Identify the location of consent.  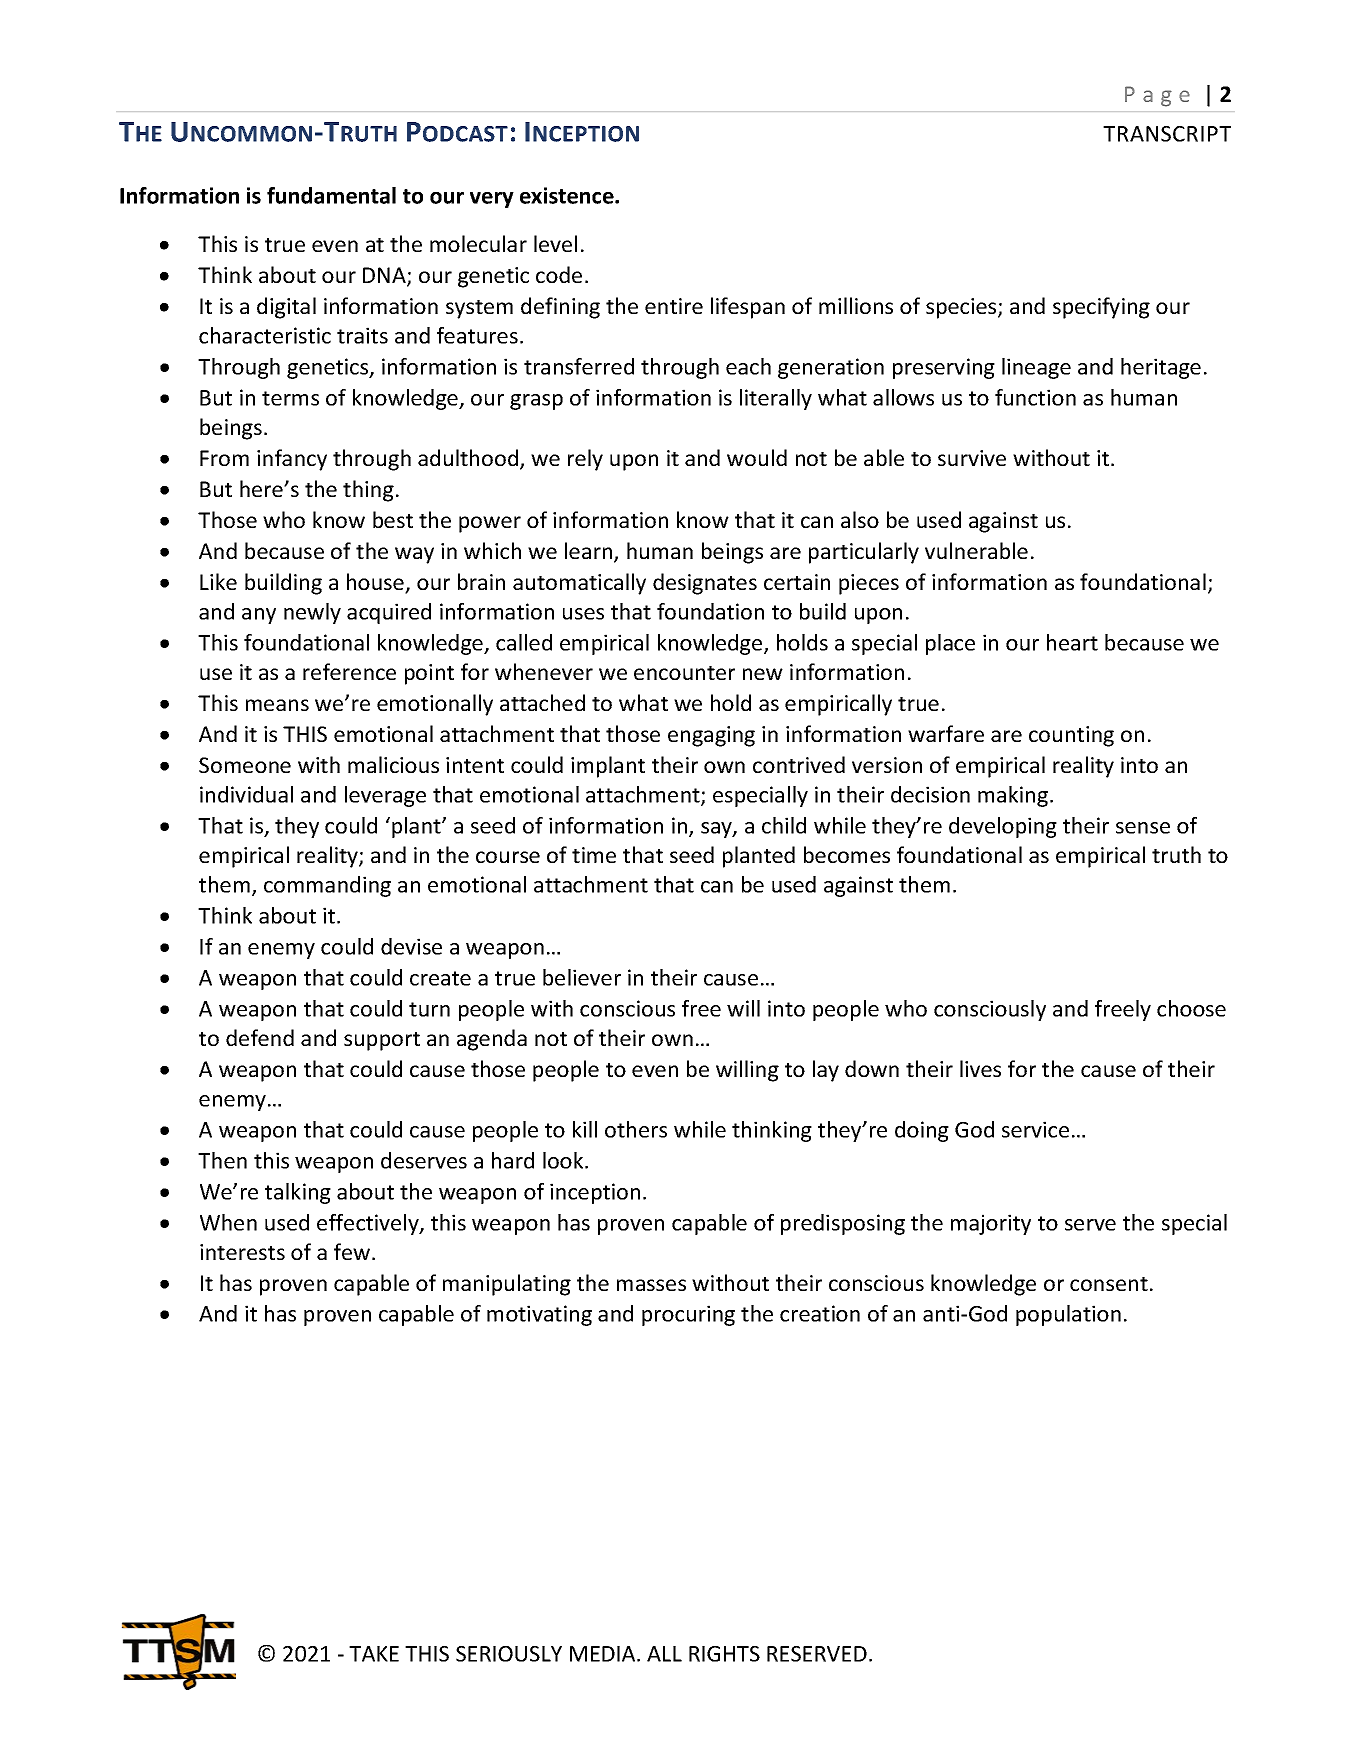
(1109, 1284).
